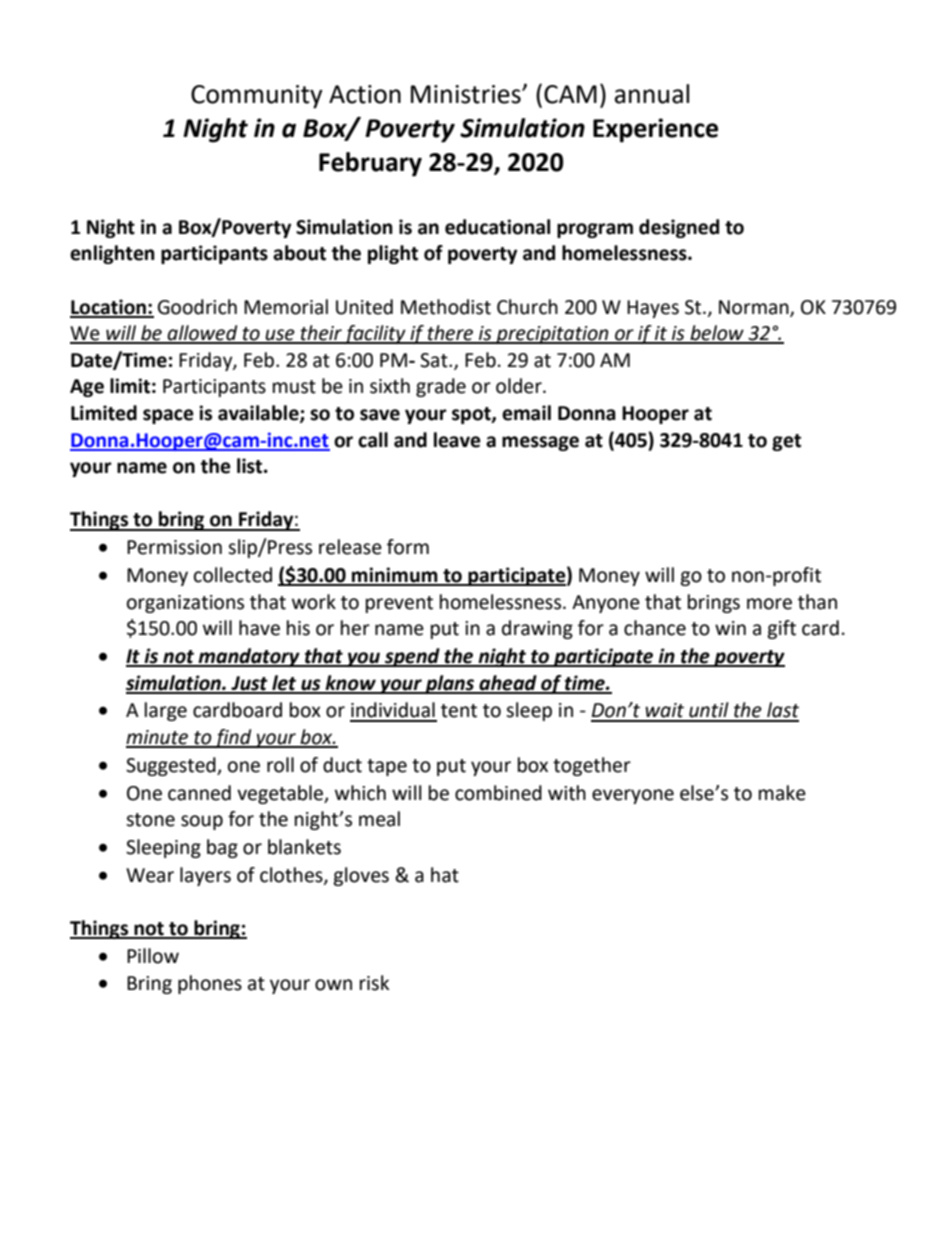  What do you see at coordinates (408, 547) in the screenshot?
I see `form` at bounding box center [408, 547].
